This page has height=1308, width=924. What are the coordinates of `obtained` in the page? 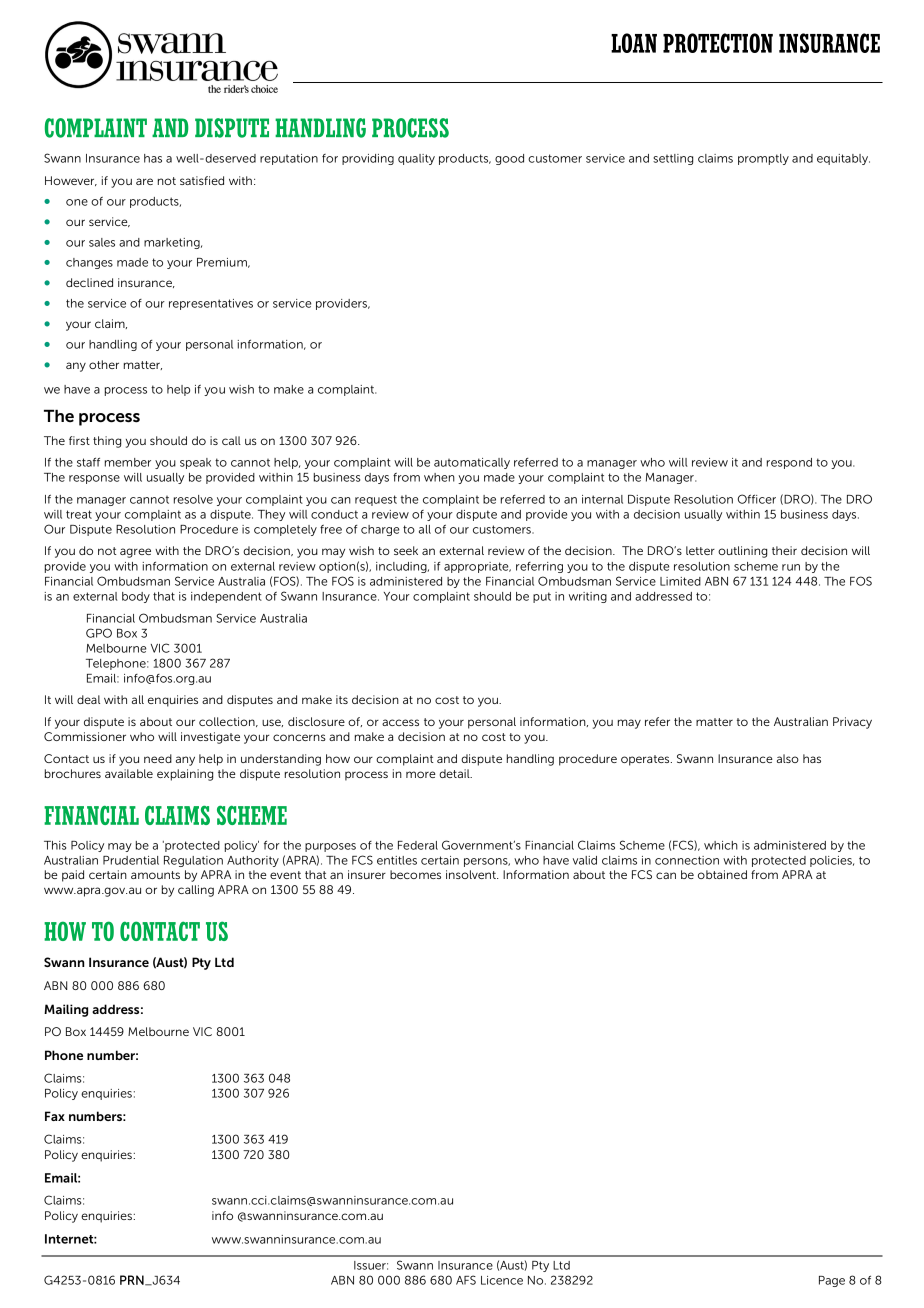 It's located at (722, 874).
